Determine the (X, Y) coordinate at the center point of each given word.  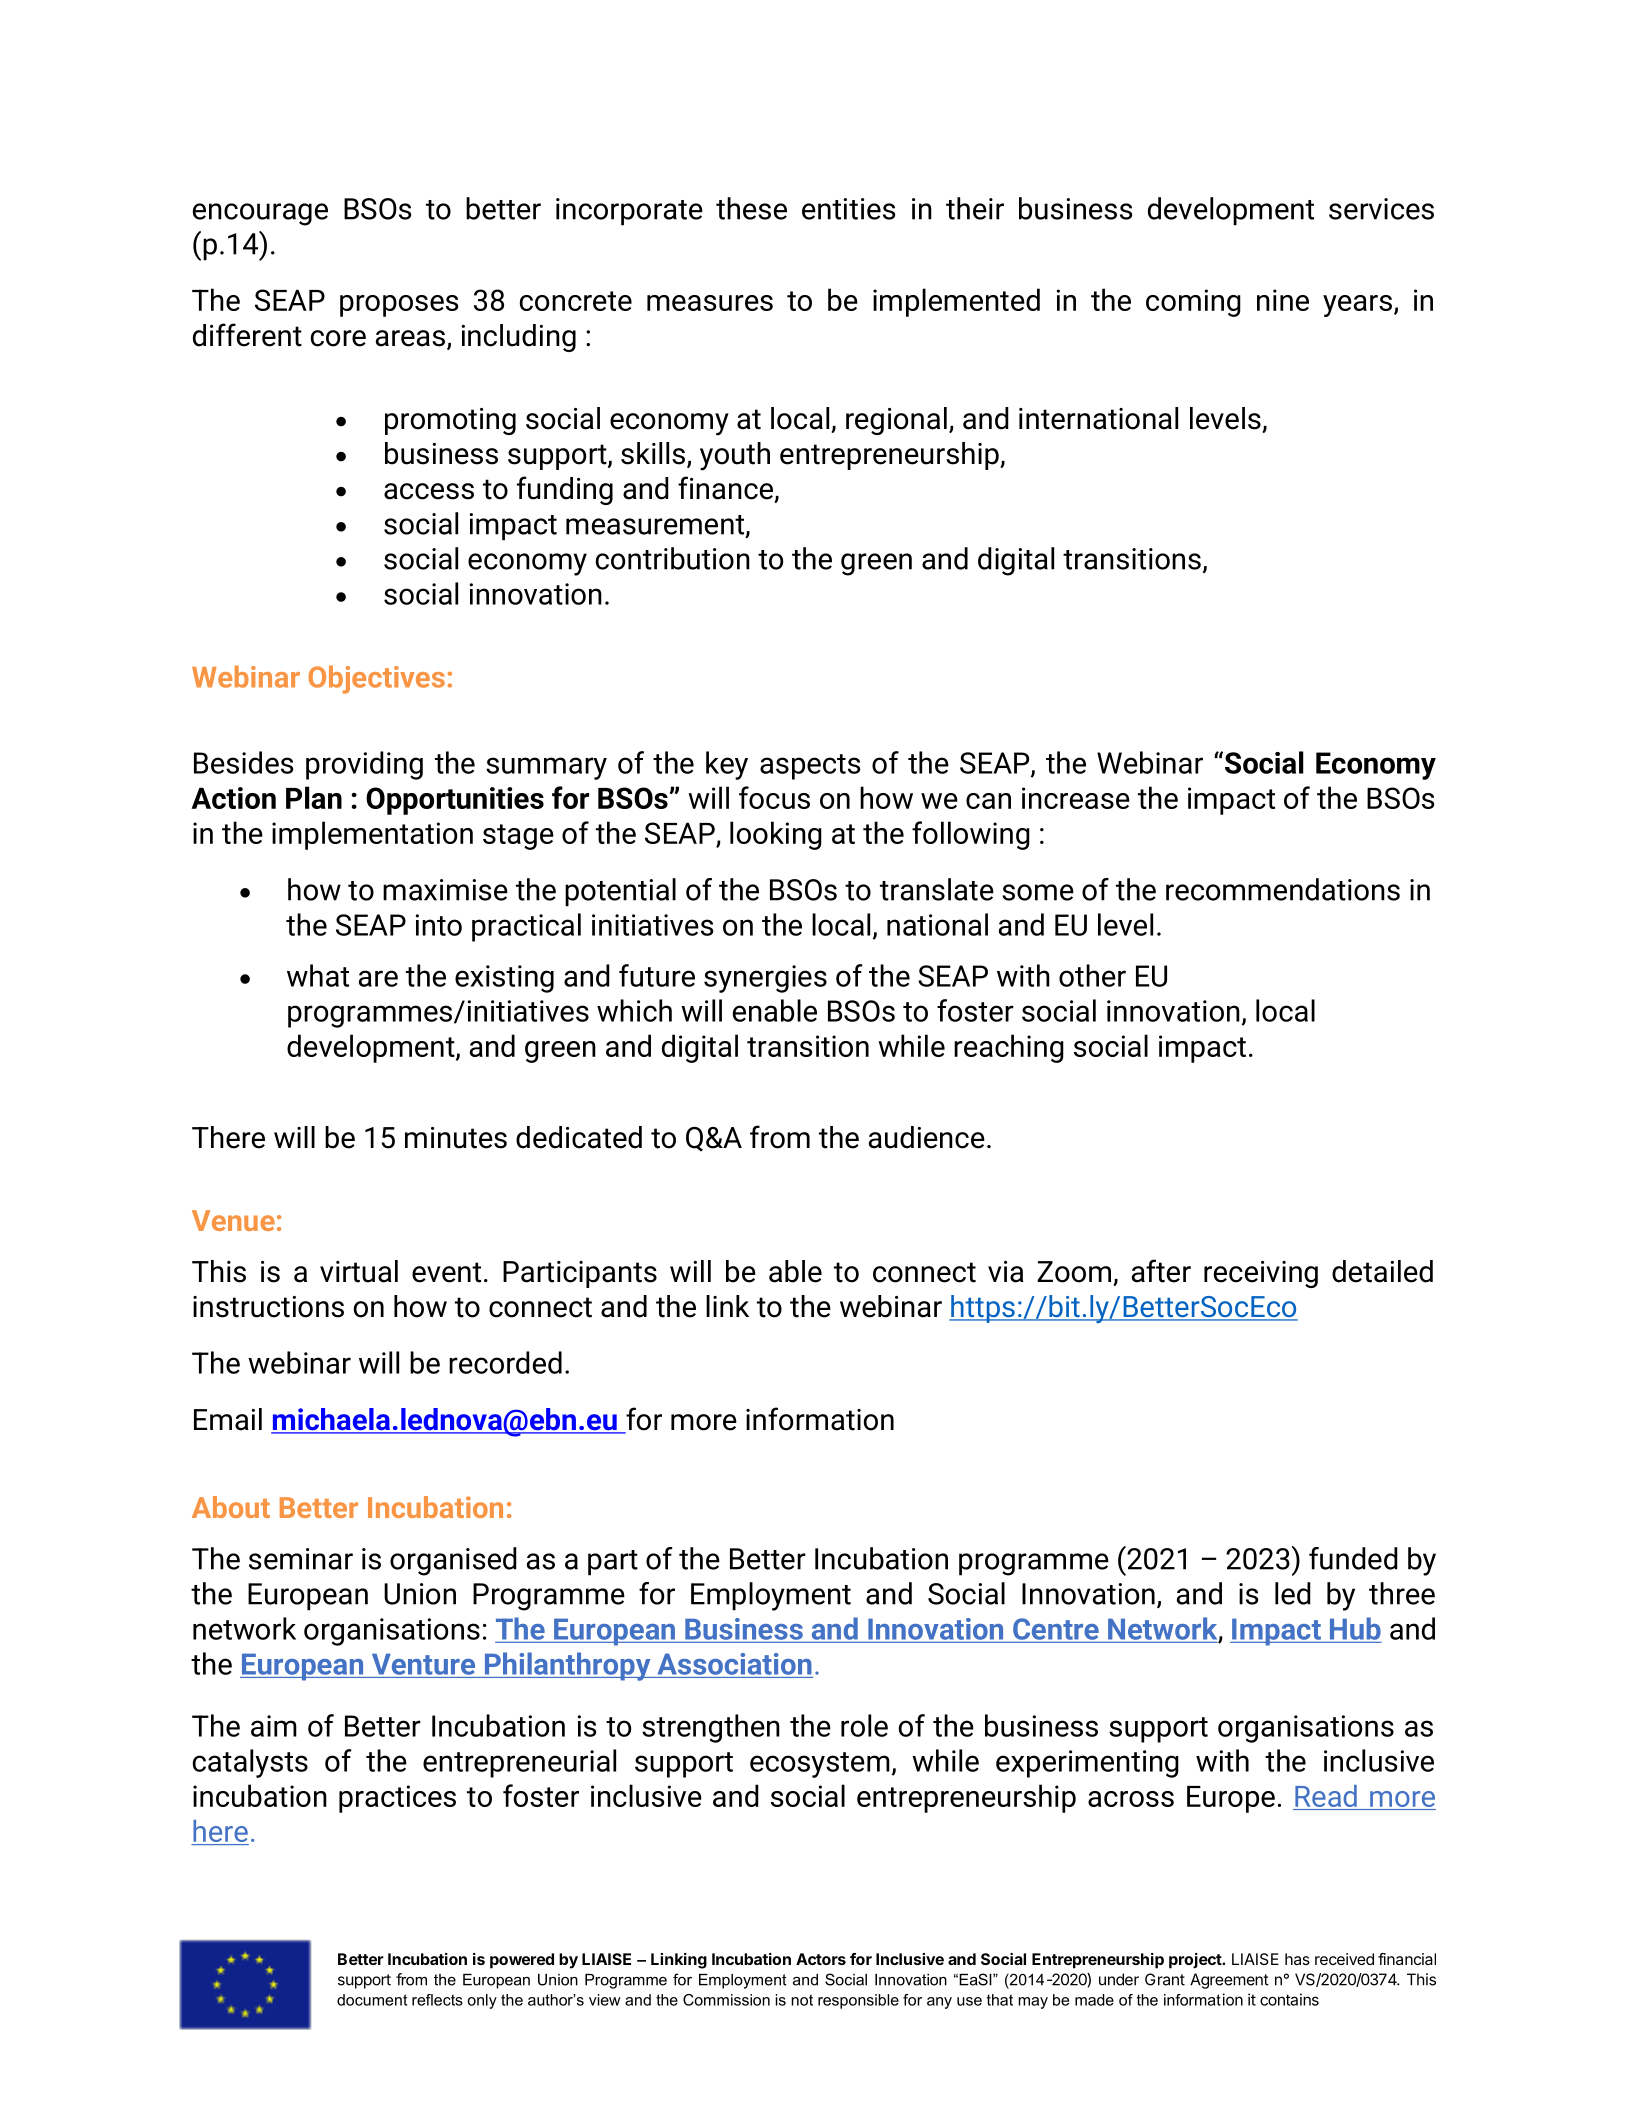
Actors (821, 1959)
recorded (505, 1362)
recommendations (1283, 889)
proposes (399, 306)
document (372, 2000)
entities (848, 209)
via (1006, 1272)
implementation (372, 835)
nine (1283, 300)
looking (776, 835)
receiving (1261, 1274)
